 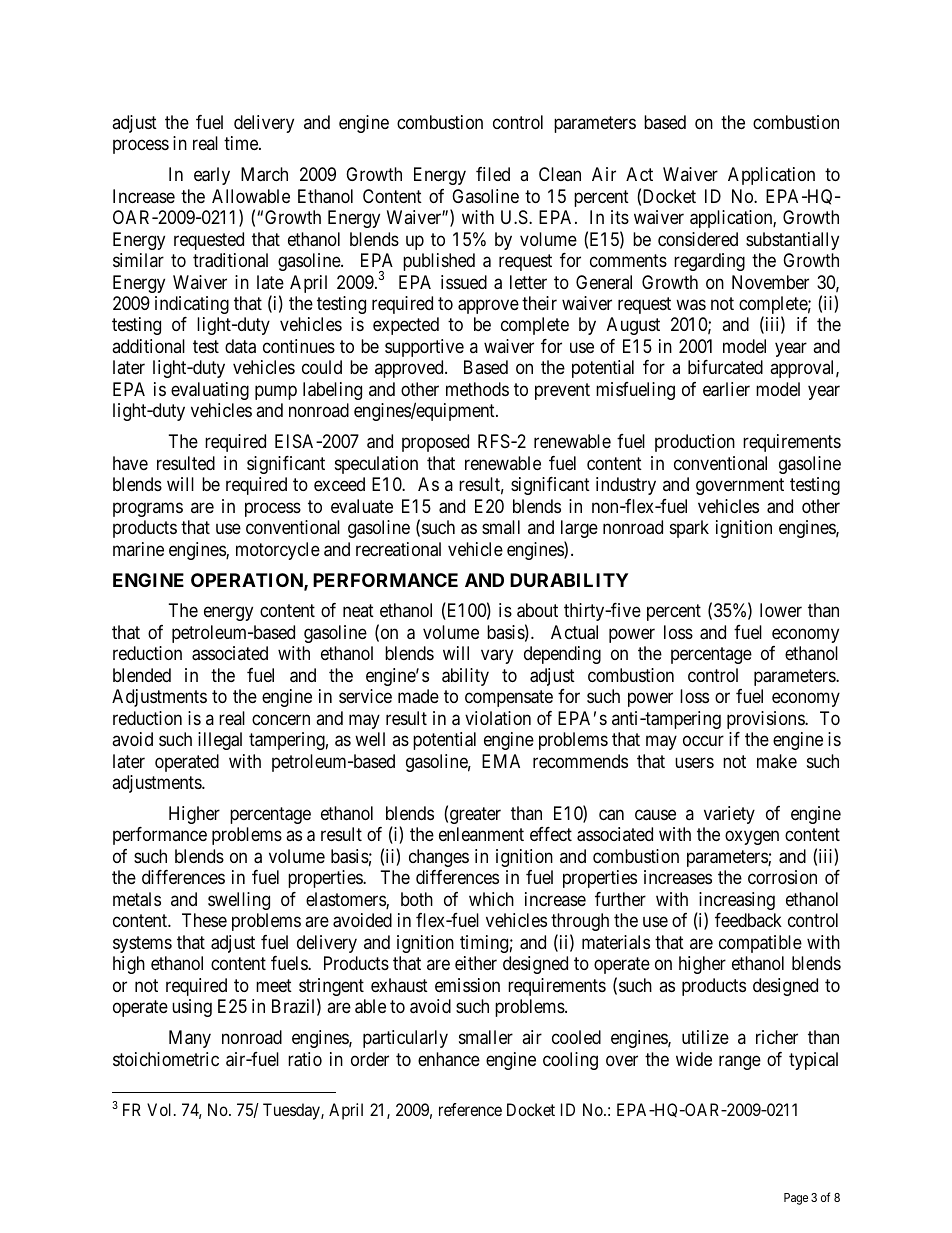 What do you see at coordinates (476, 963) in the screenshot?
I see `either` at bounding box center [476, 963].
